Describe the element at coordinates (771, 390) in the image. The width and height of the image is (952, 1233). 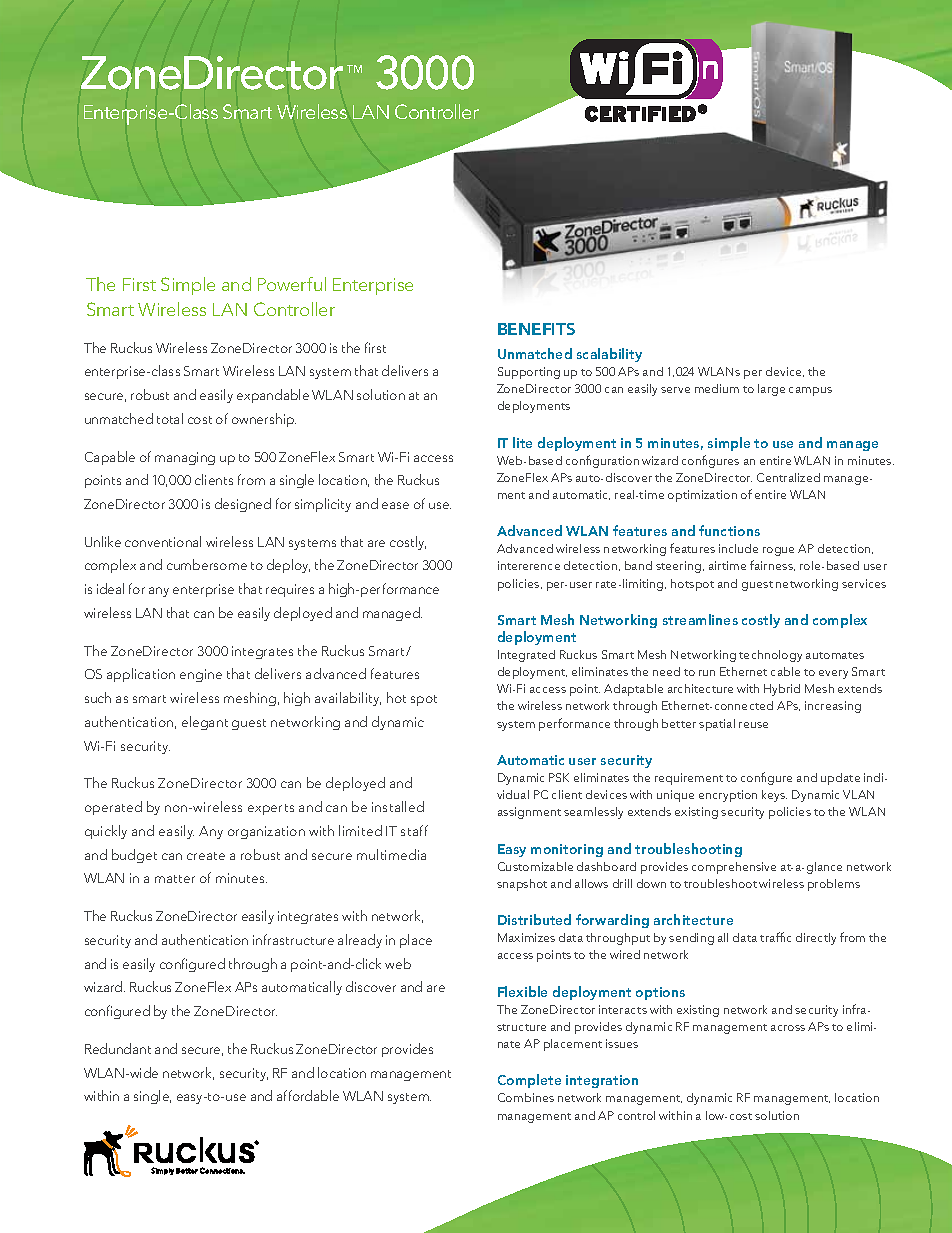
I see `large` at that location.
